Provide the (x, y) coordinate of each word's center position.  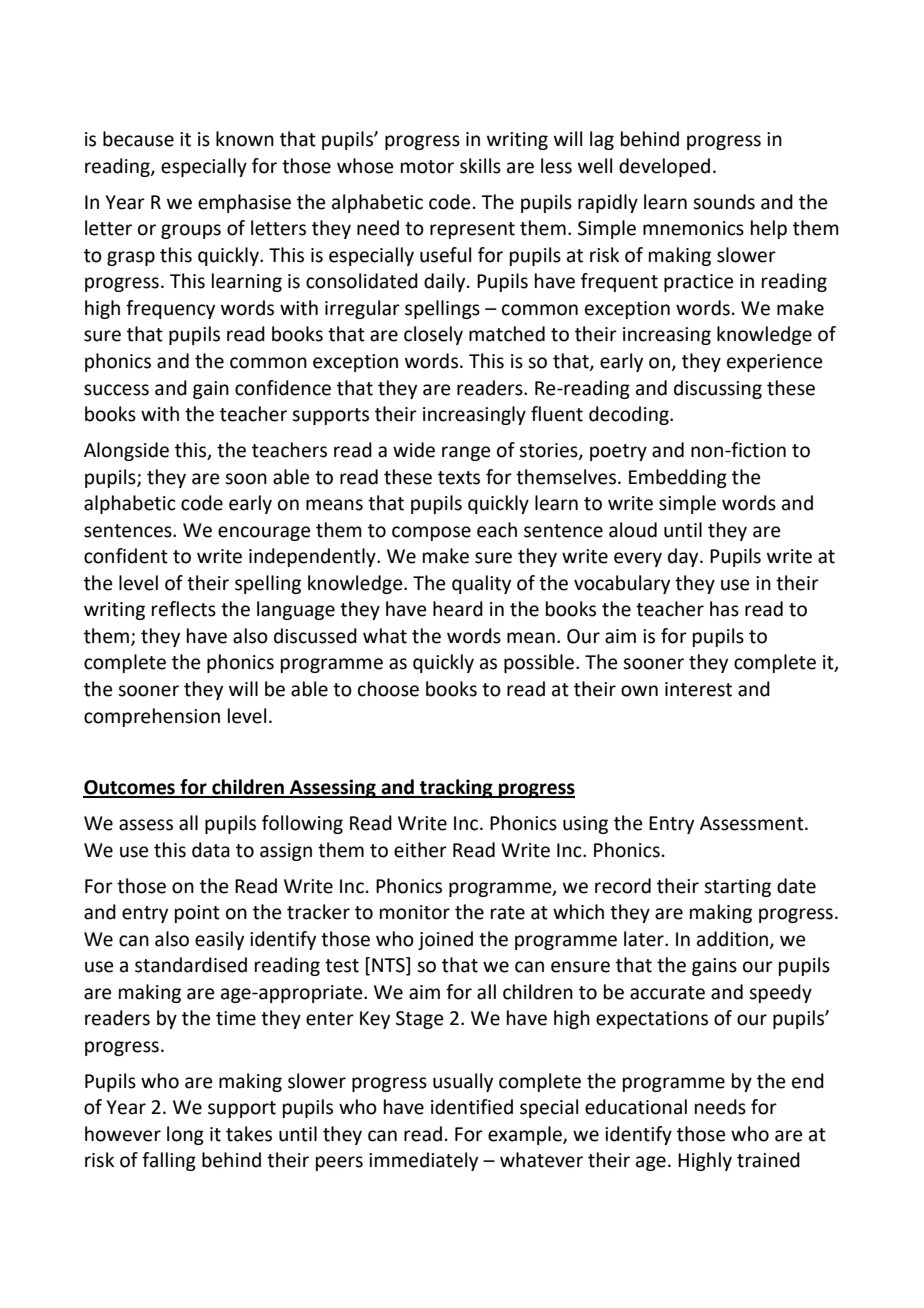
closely (433, 335)
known (245, 139)
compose (431, 533)
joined (445, 940)
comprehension (152, 717)
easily (219, 940)
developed (664, 167)
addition (734, 939)
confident (126, 556)
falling (169, 1161)
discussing (718, 389)
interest (698, 689)
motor (427, 167)
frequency (170, 309)
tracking (456, 788)
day (684, 557)
